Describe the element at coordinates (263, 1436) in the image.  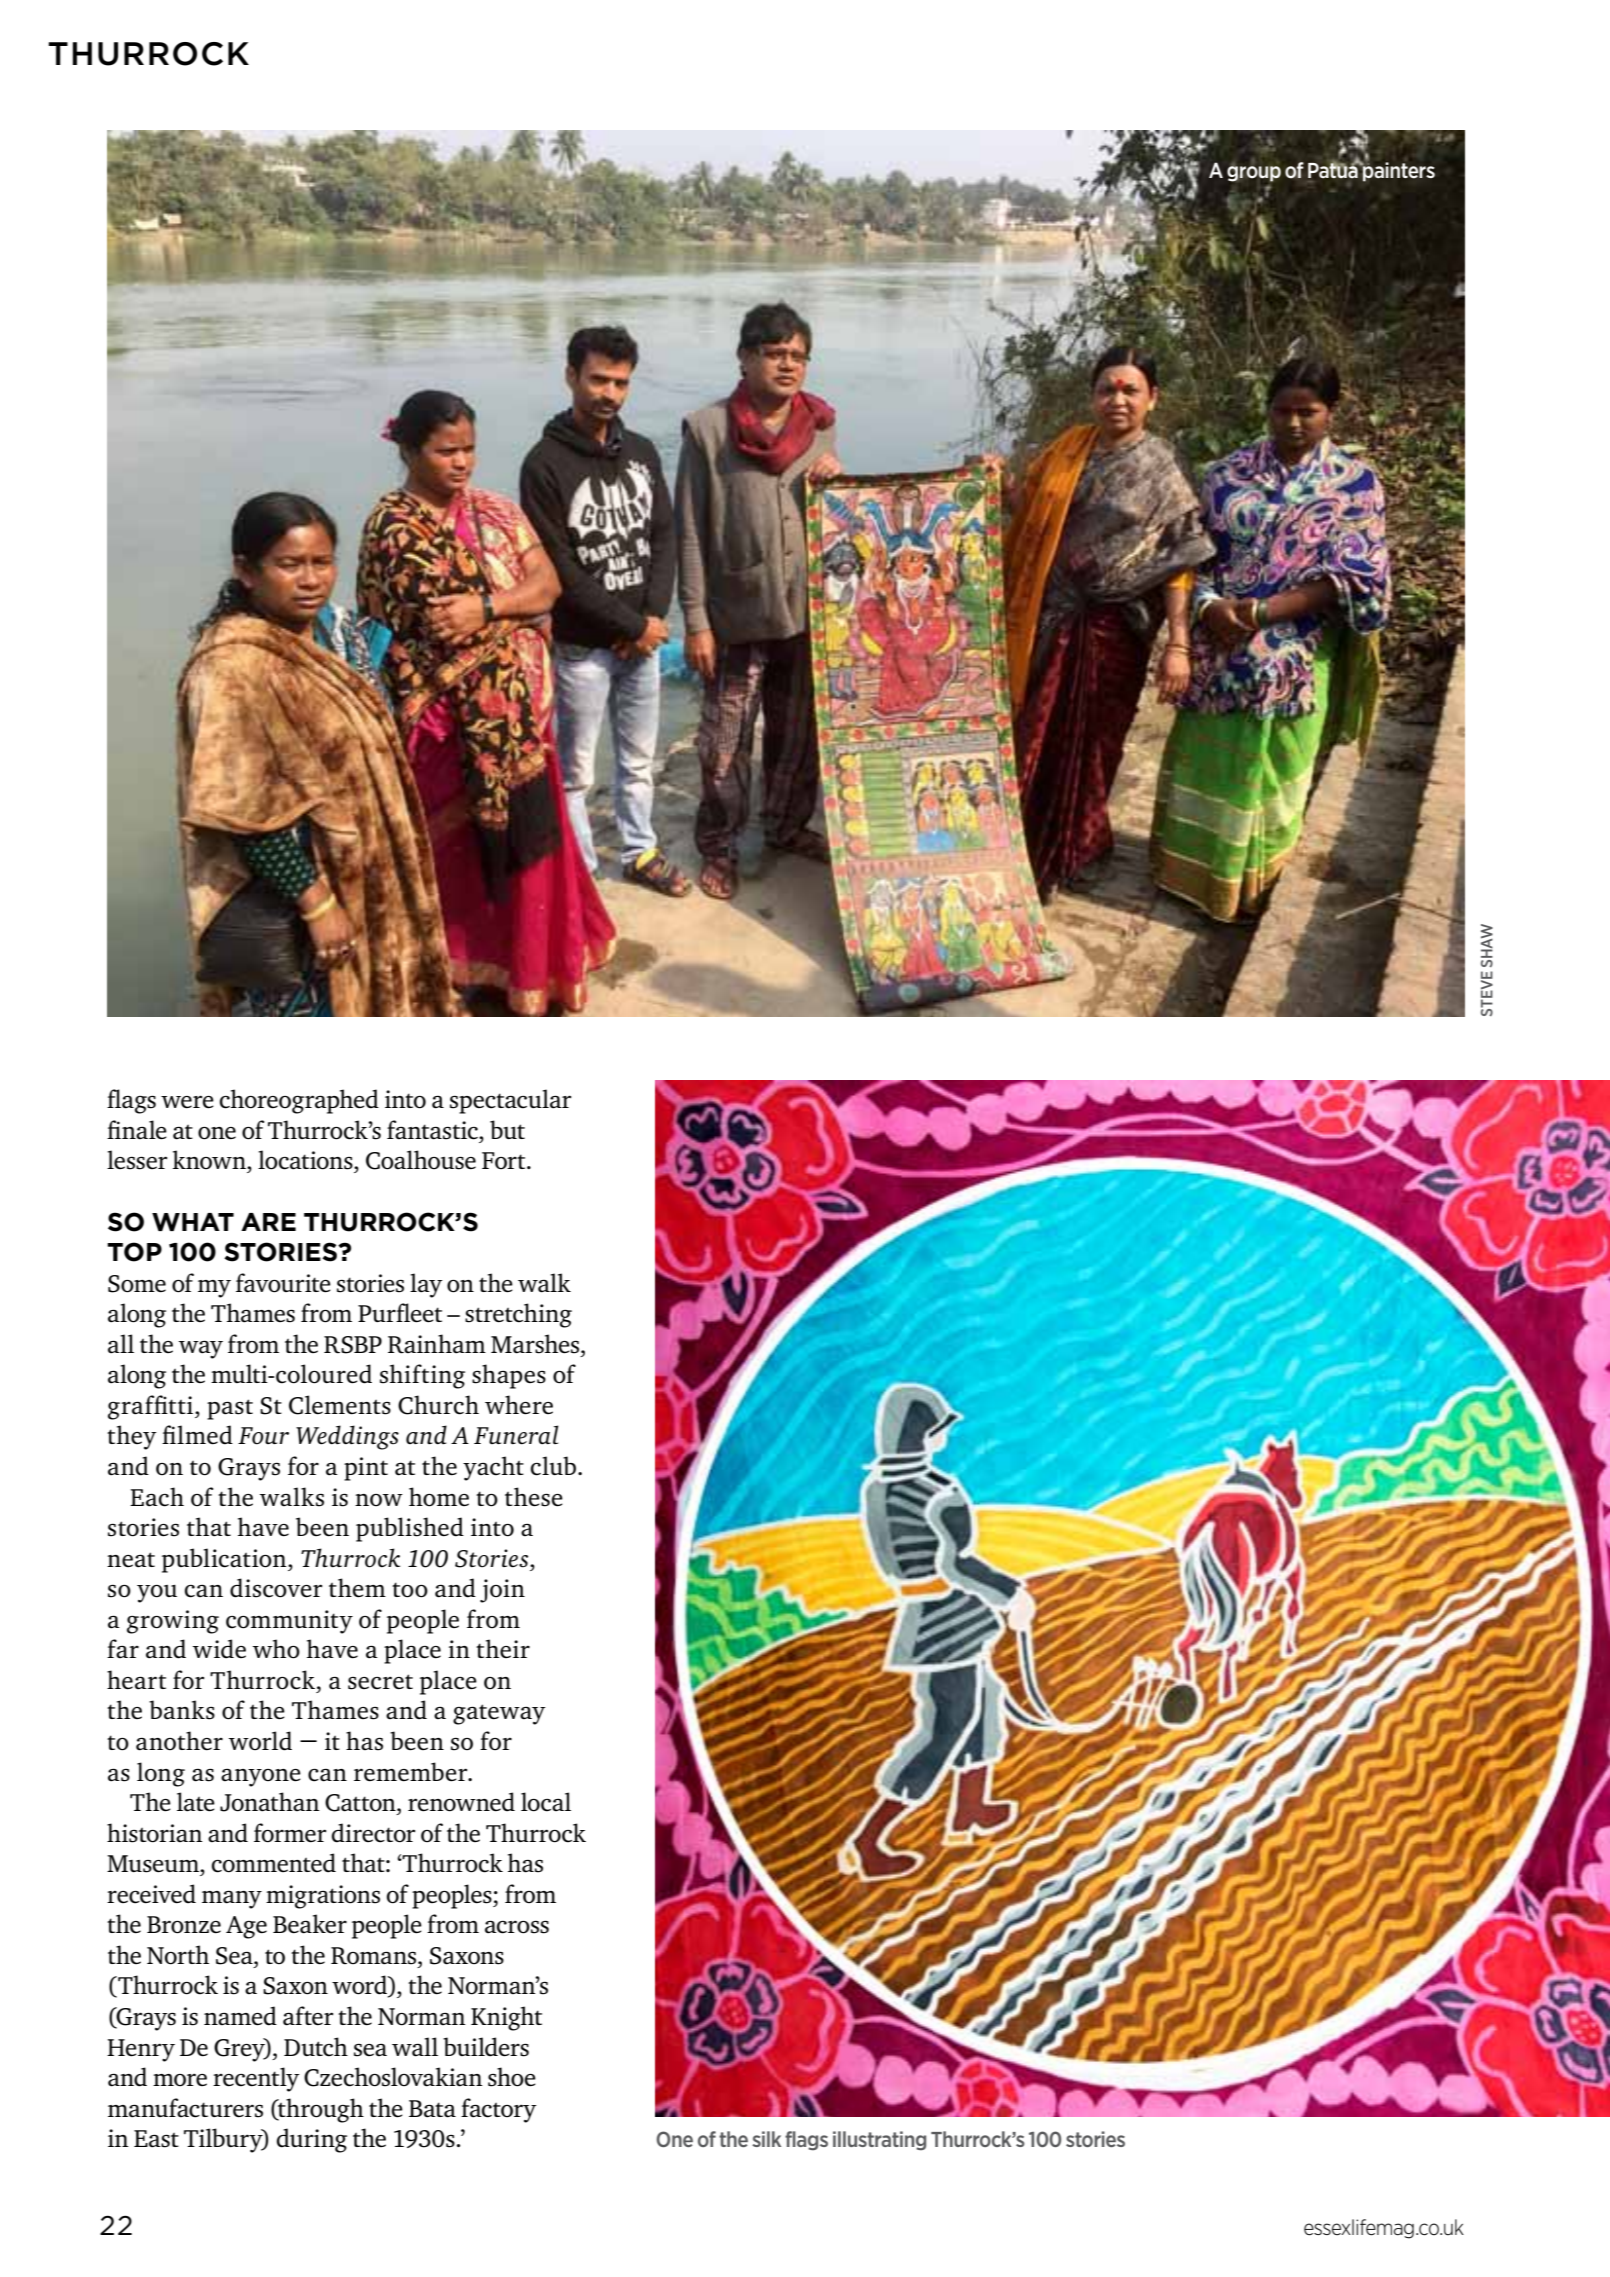
I see `Four` at that location.
